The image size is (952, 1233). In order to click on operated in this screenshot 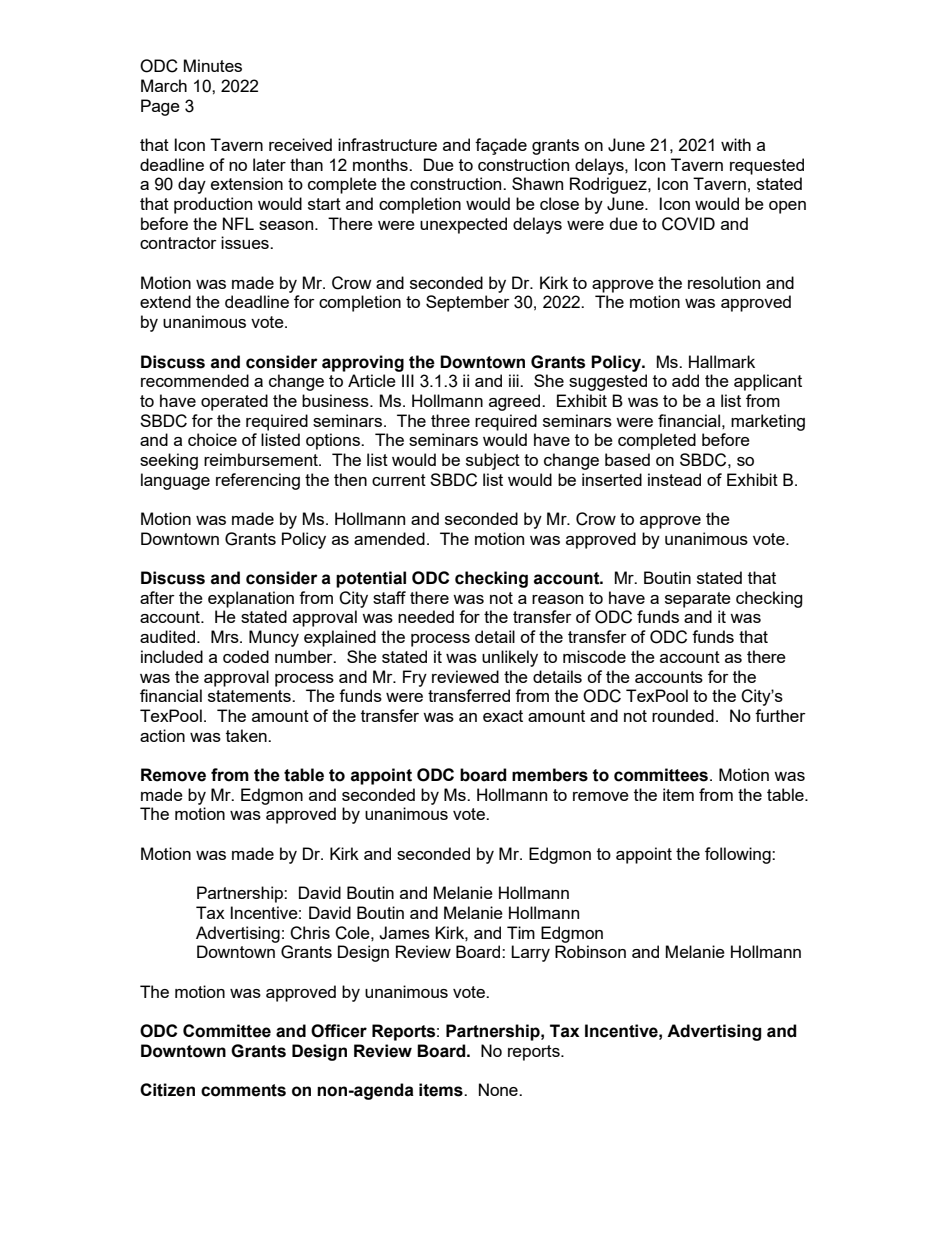, I will do `click(234, 402)`.
